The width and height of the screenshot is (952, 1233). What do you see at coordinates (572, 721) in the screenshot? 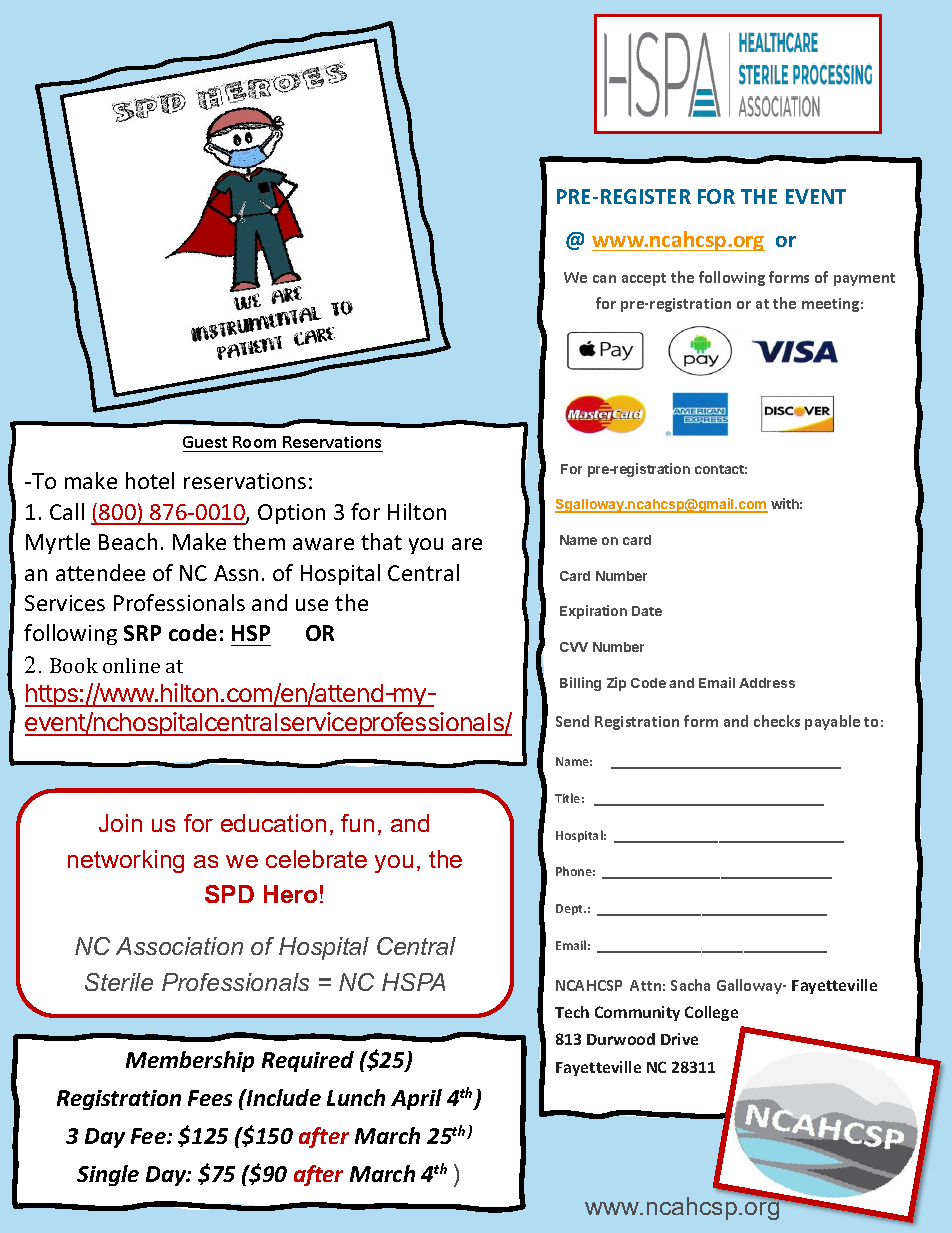
I see `Send` at bounding box center [572, 721].
